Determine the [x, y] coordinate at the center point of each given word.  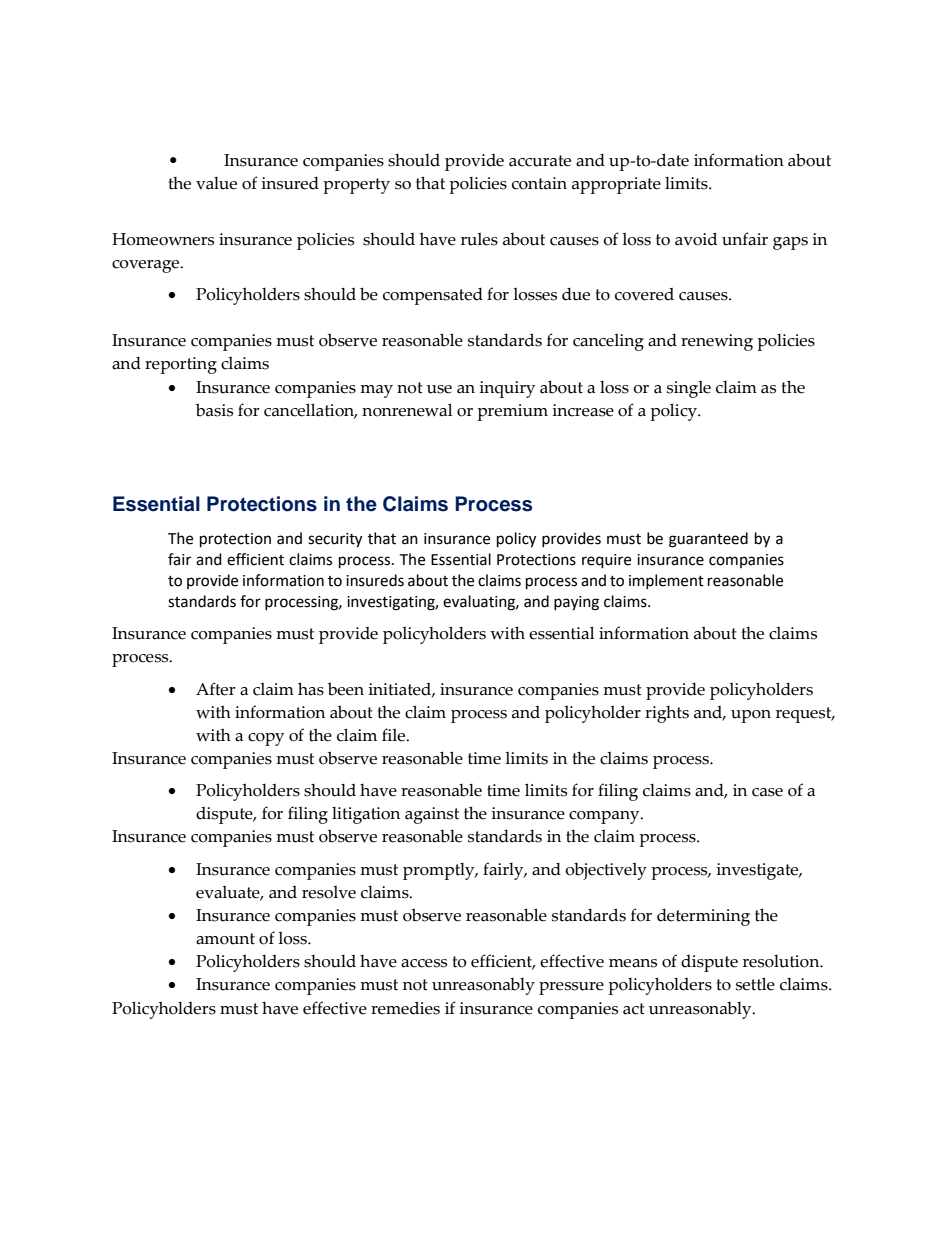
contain [539, 183]
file [394, 735]
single [689, 389]
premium [512, 412]
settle [755, 984]
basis [214, 410]
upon [751, 716]
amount [225, 939]
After [215, 689]
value [216, 183]
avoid [696, 239]
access [424, 963]
